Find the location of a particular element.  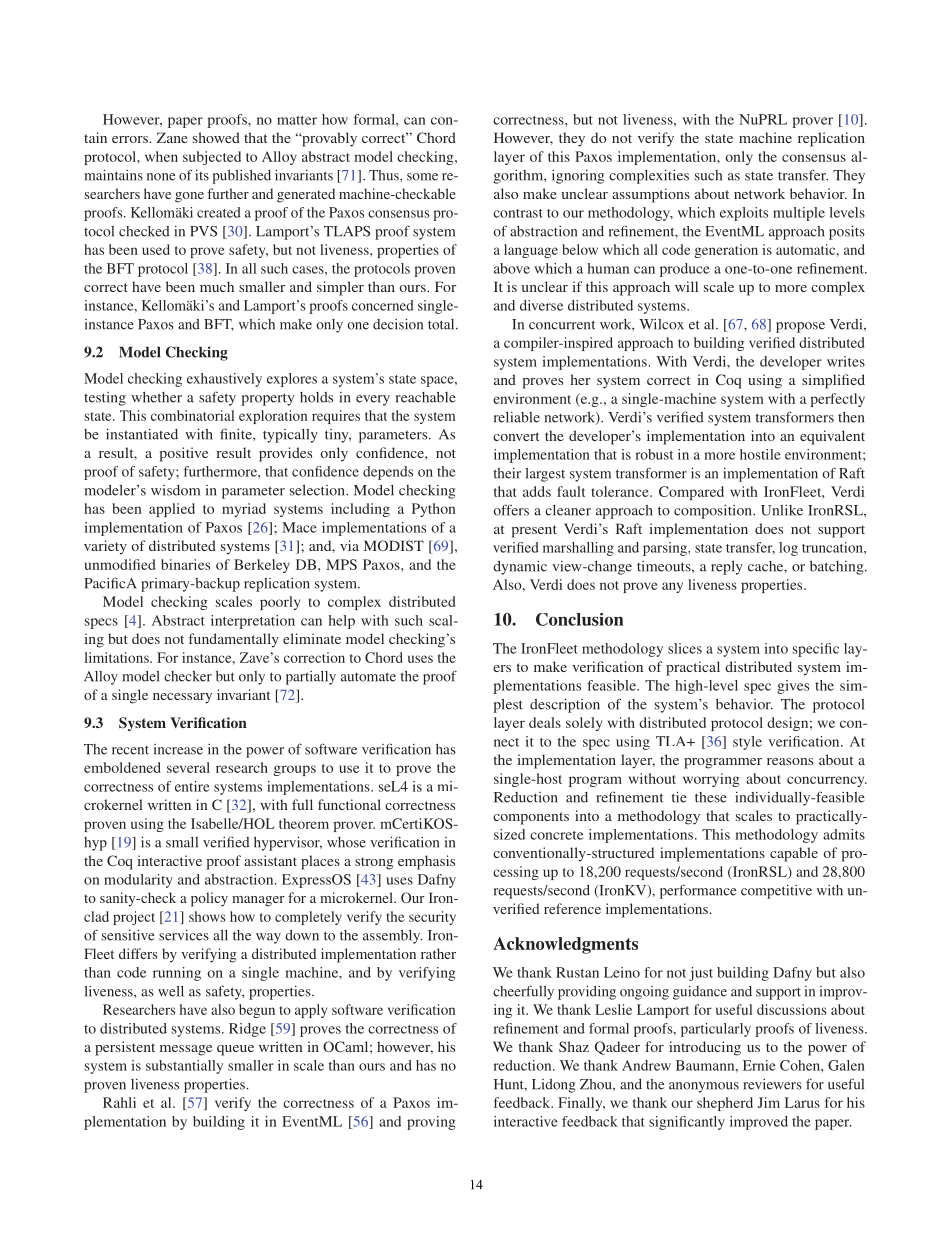

fundamentally is located at coordinates (234, 640).
